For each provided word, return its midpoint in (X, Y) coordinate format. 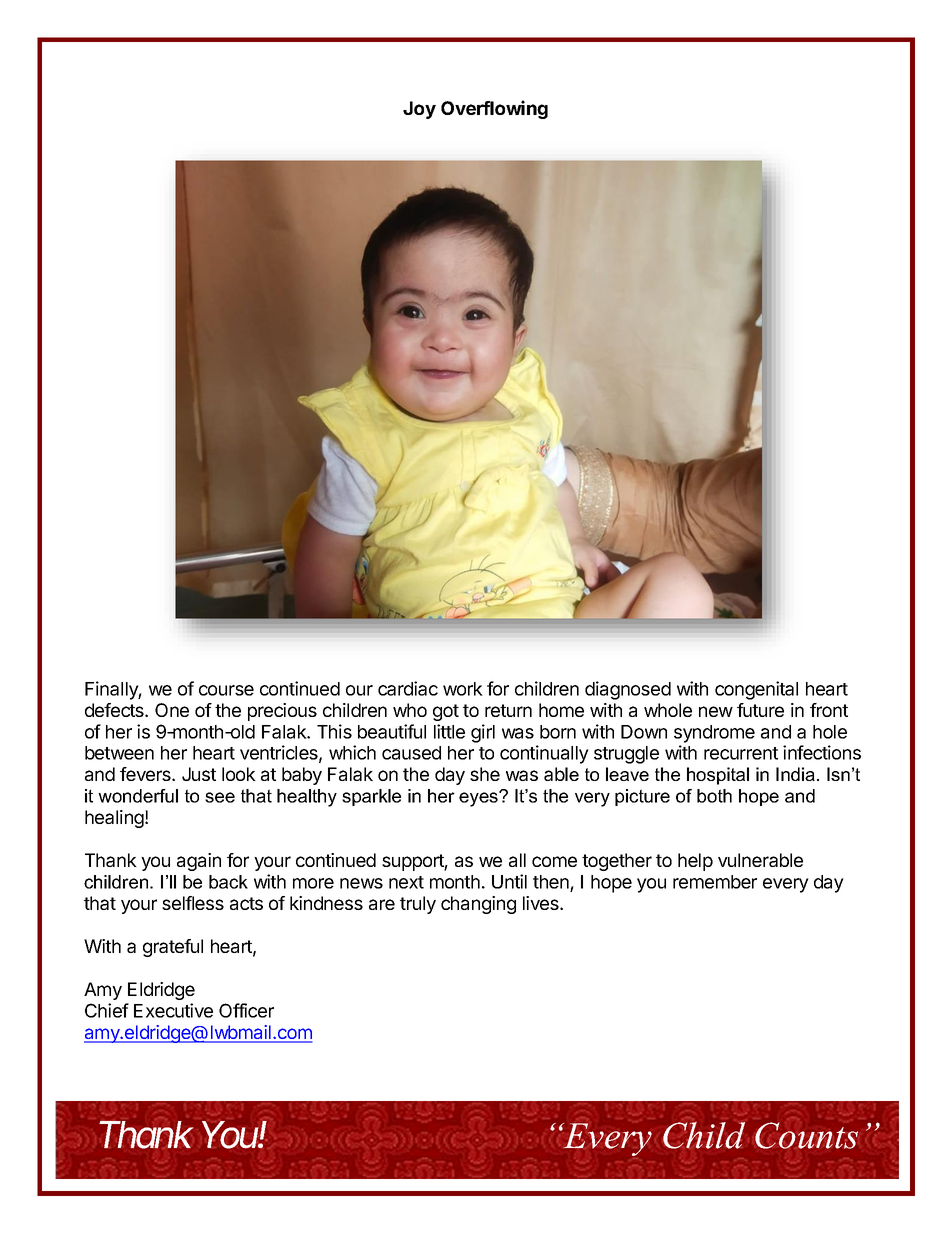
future (760, 710)
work (463, 689)
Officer (246, 1010)
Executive (173, 1010)
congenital (756, 690)
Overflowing (494, 109)
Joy (419, 110)
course (226, 690)
